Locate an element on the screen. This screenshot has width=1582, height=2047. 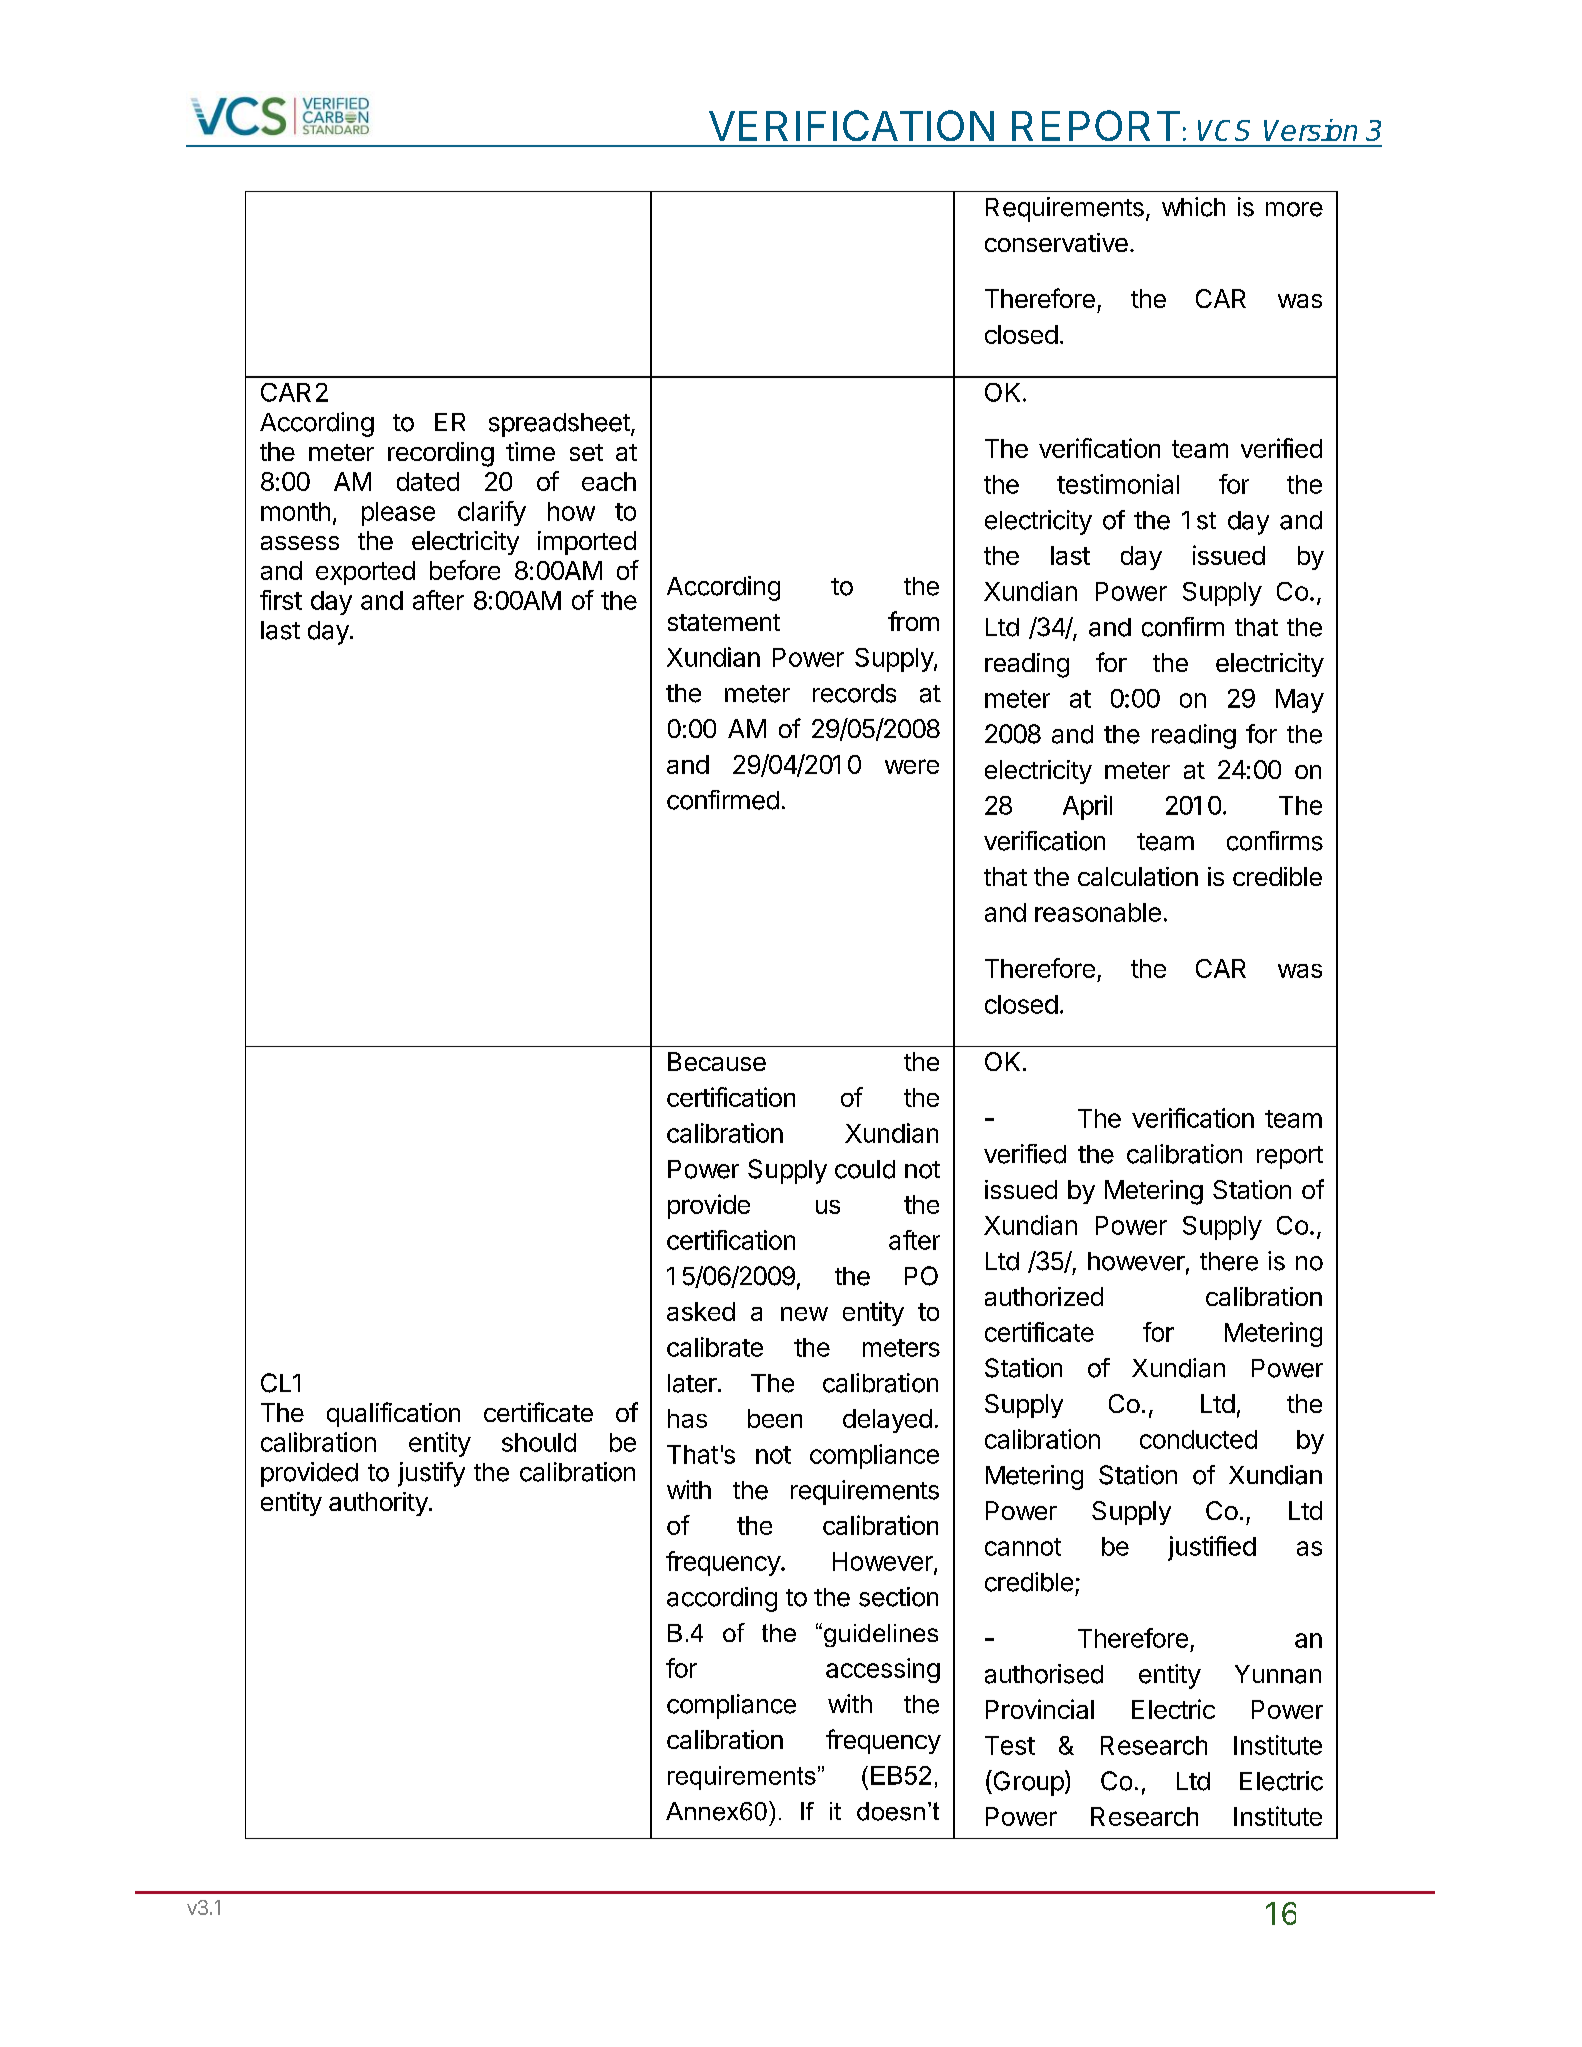
spreadsheet is located at coordinates (559, 425).
